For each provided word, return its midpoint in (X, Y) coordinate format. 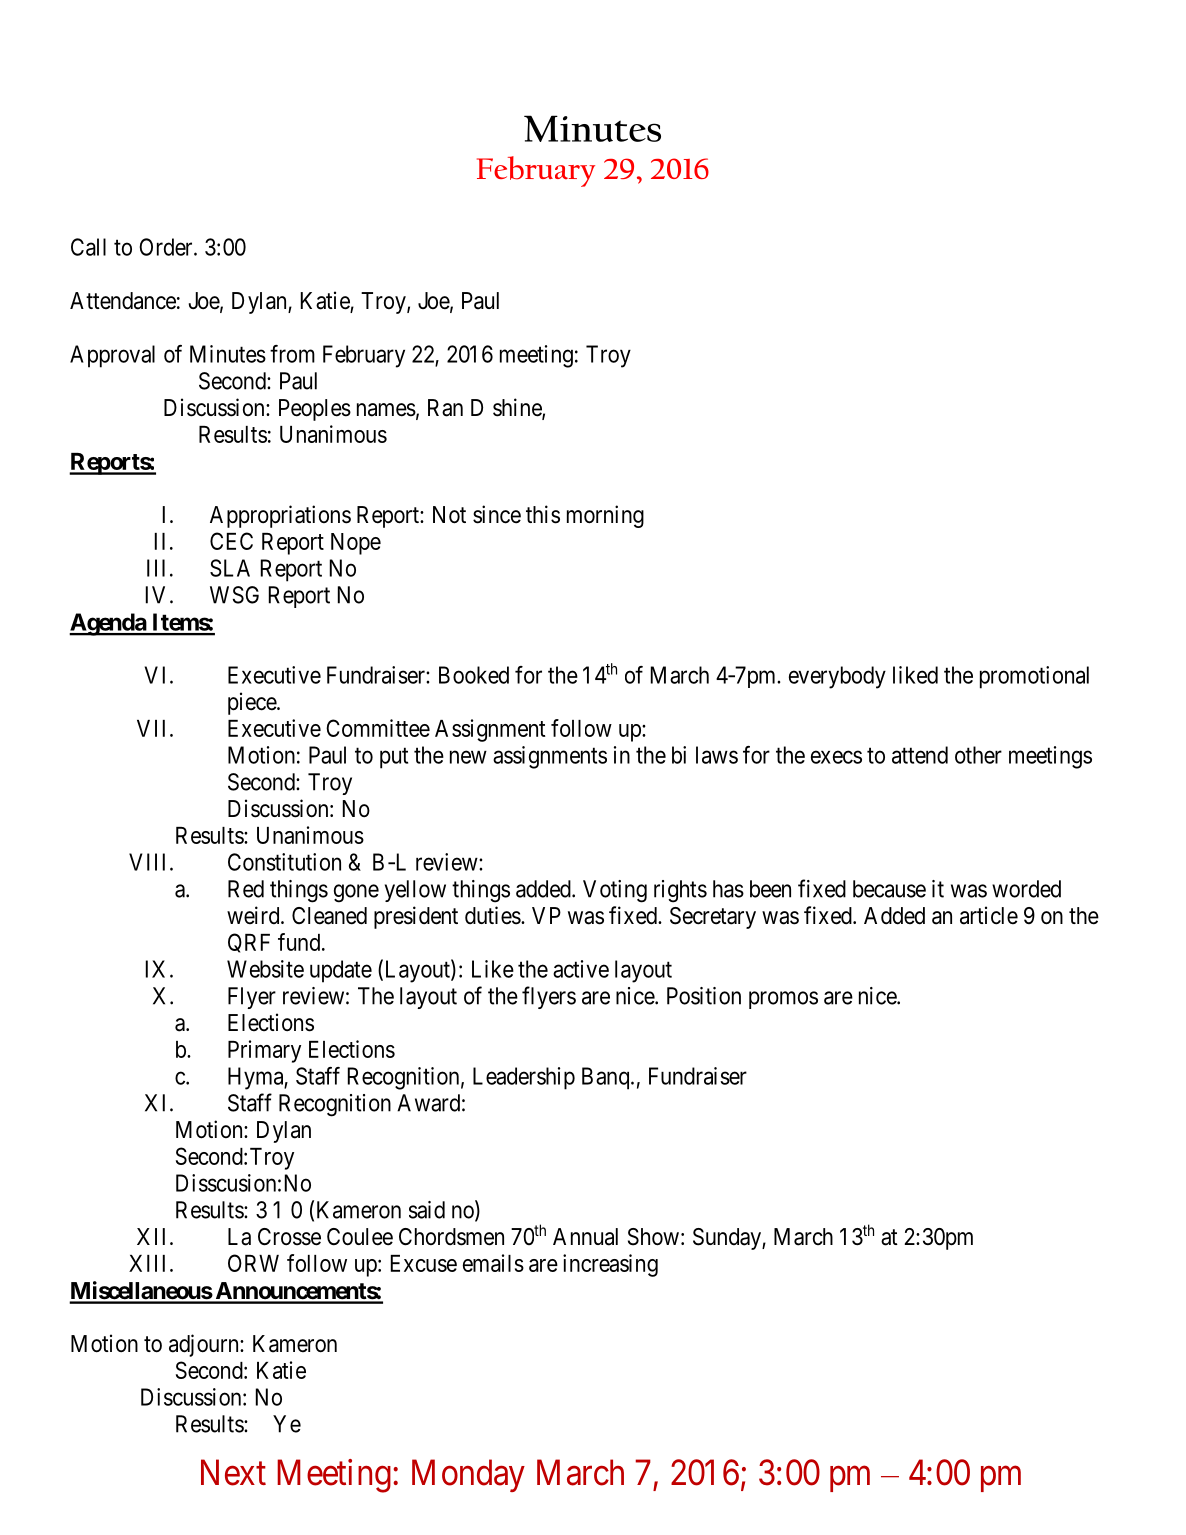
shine (518, 408)
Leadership (524, 1078)
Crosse (289, 1237)
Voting (615, 891)
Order (167, 247)
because (889, 889)
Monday (468, 1475)
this (543, 514)
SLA (230, 568)
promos (783, 1000)
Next (233, 1472)
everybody (837, 677)
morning (605, 516)
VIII (150, 862)
